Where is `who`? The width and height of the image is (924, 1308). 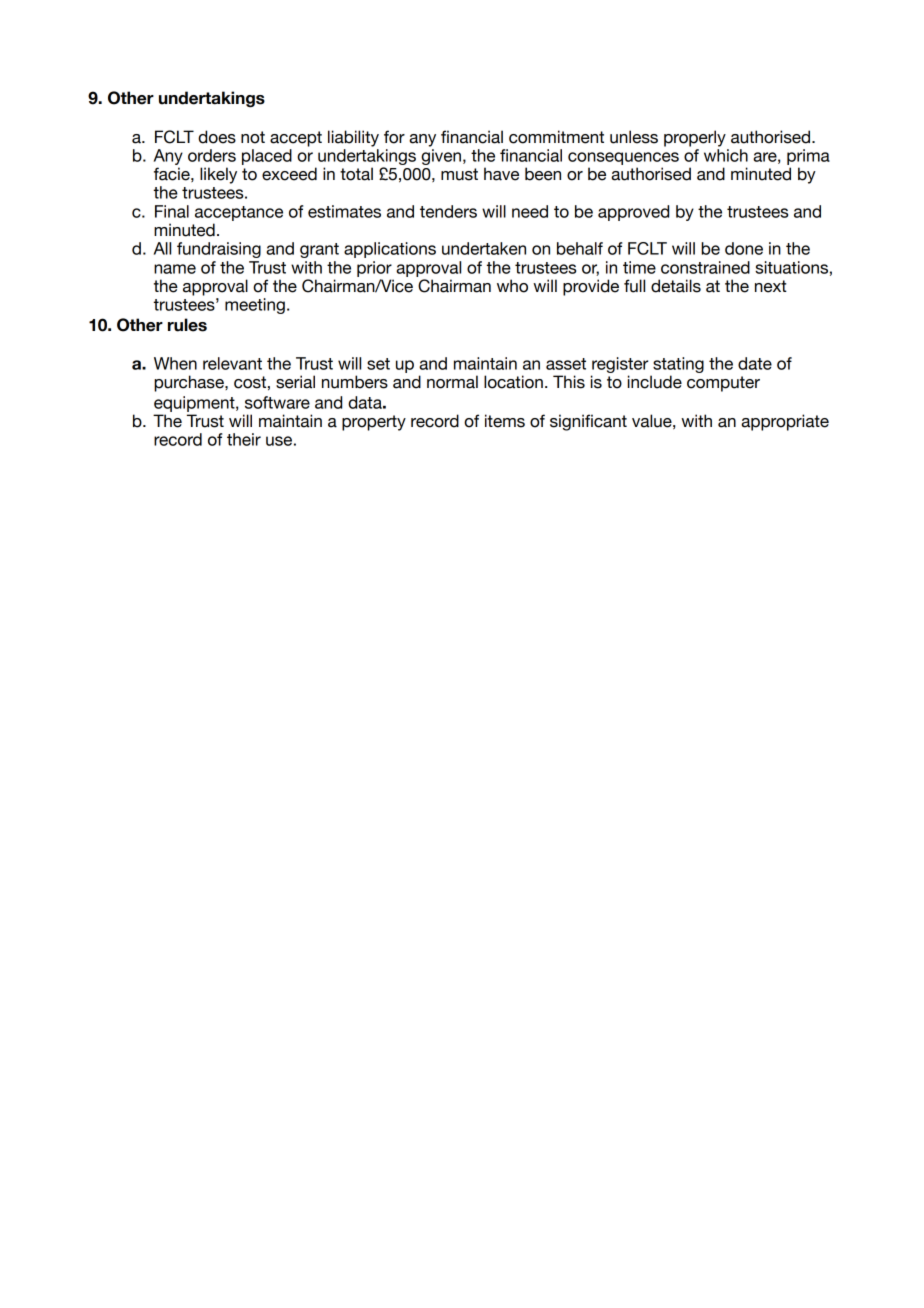
who is located at coordinates (512, 286).
